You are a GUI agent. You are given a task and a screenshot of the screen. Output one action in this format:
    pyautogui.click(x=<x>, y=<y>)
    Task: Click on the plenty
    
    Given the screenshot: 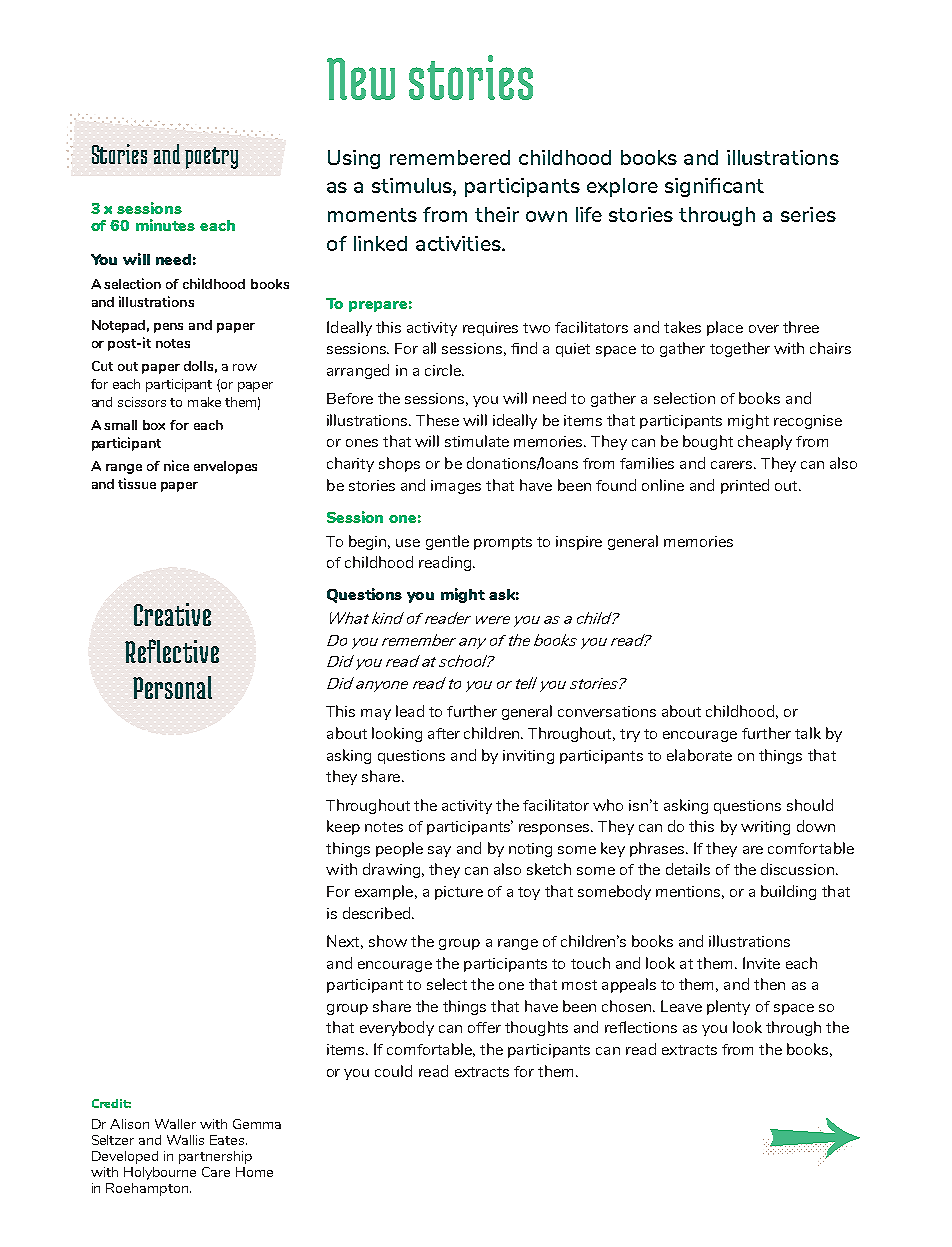 What is the action you would take?
    pyautogui.click(x=728, y=1007)
